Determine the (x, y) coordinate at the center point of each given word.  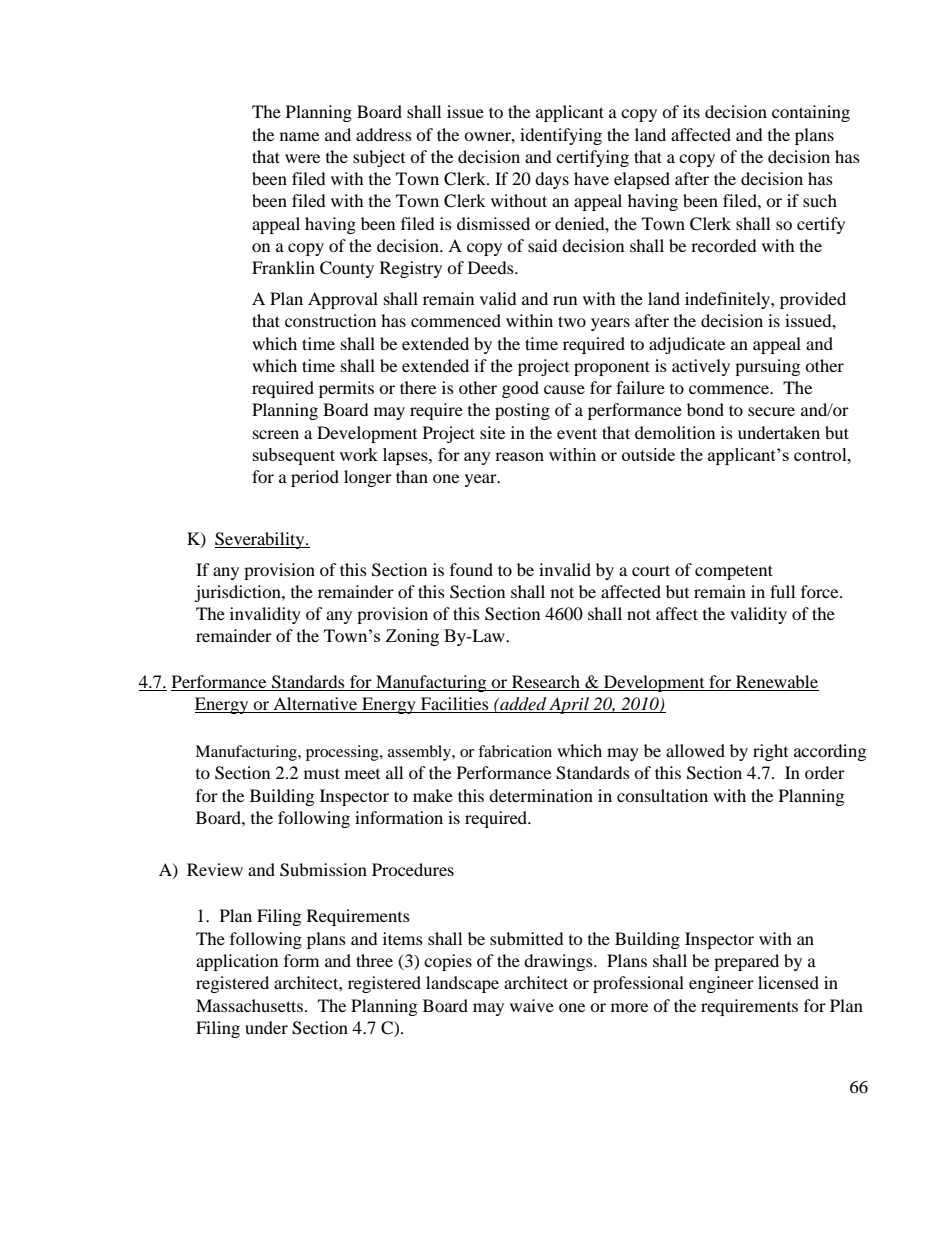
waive (532, 1005)
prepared (746, 962)
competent (734, 572)
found (471, 569)
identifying (561, 136)
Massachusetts (249, 1005)
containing (811, 113)
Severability (261, 540)
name (299, 136)
